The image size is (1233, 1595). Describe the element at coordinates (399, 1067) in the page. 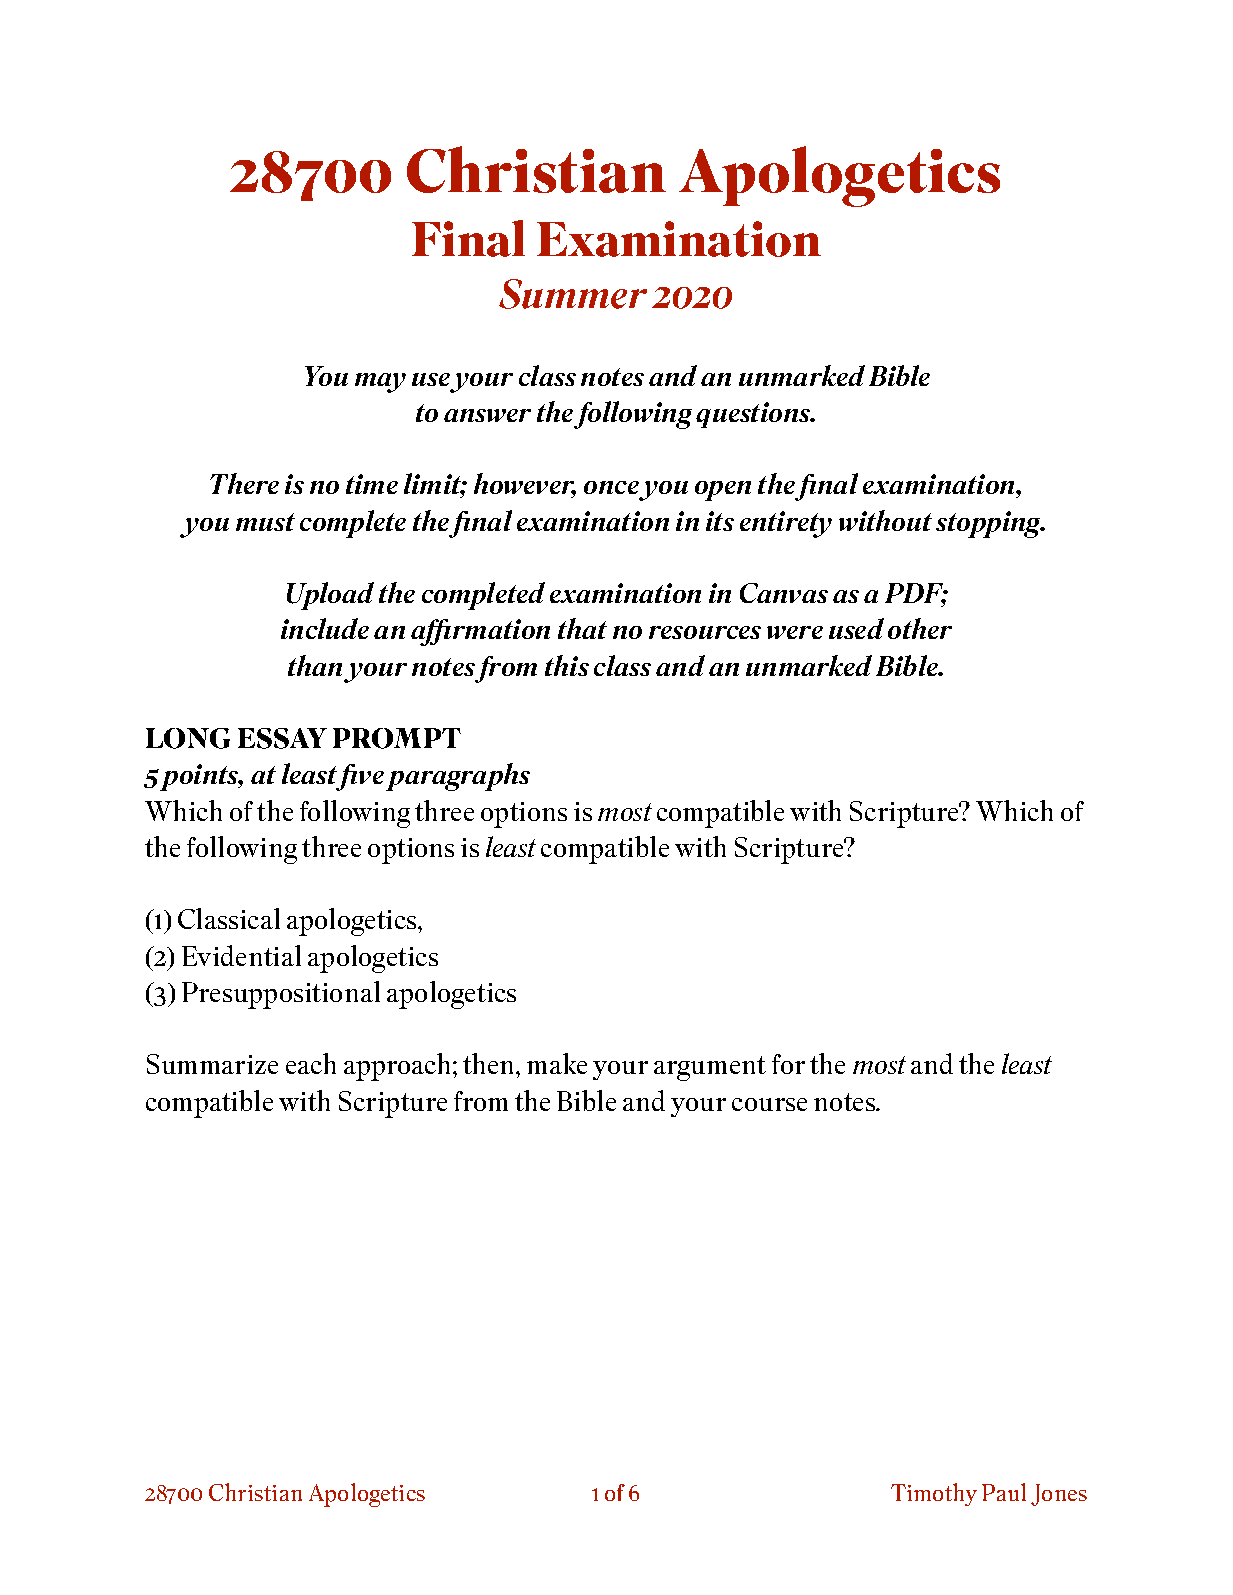

I see `approach` at that location.
